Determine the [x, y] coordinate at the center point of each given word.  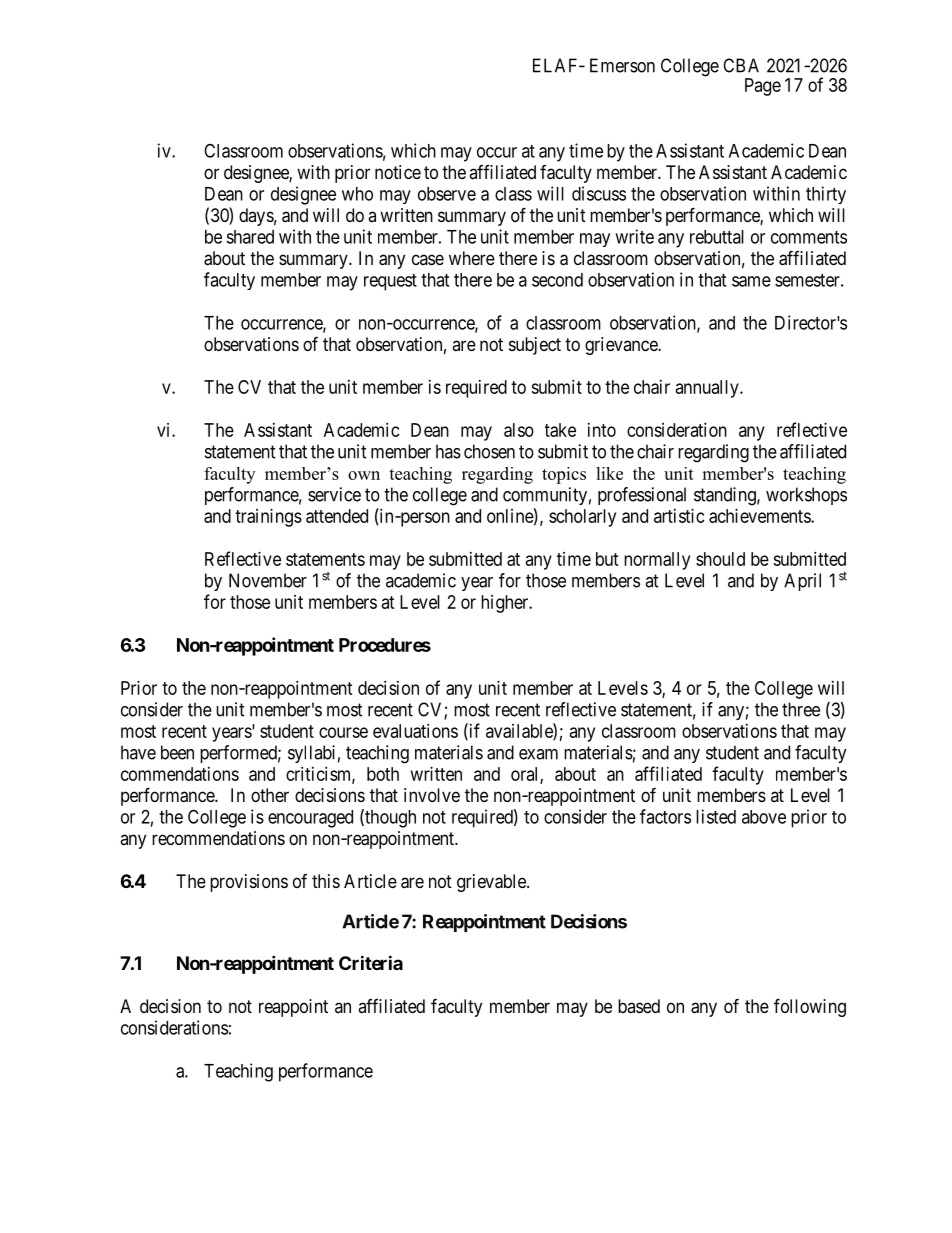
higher [506, 604]
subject [535, 346]
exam [538, 754]
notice [398, 172]
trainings [268, 518]
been [177, 752]
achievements [760, 516]
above [764, 817]
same [751, 281]
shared [250, 237]
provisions [249, 883]
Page [763, 87]
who [357, 194]
